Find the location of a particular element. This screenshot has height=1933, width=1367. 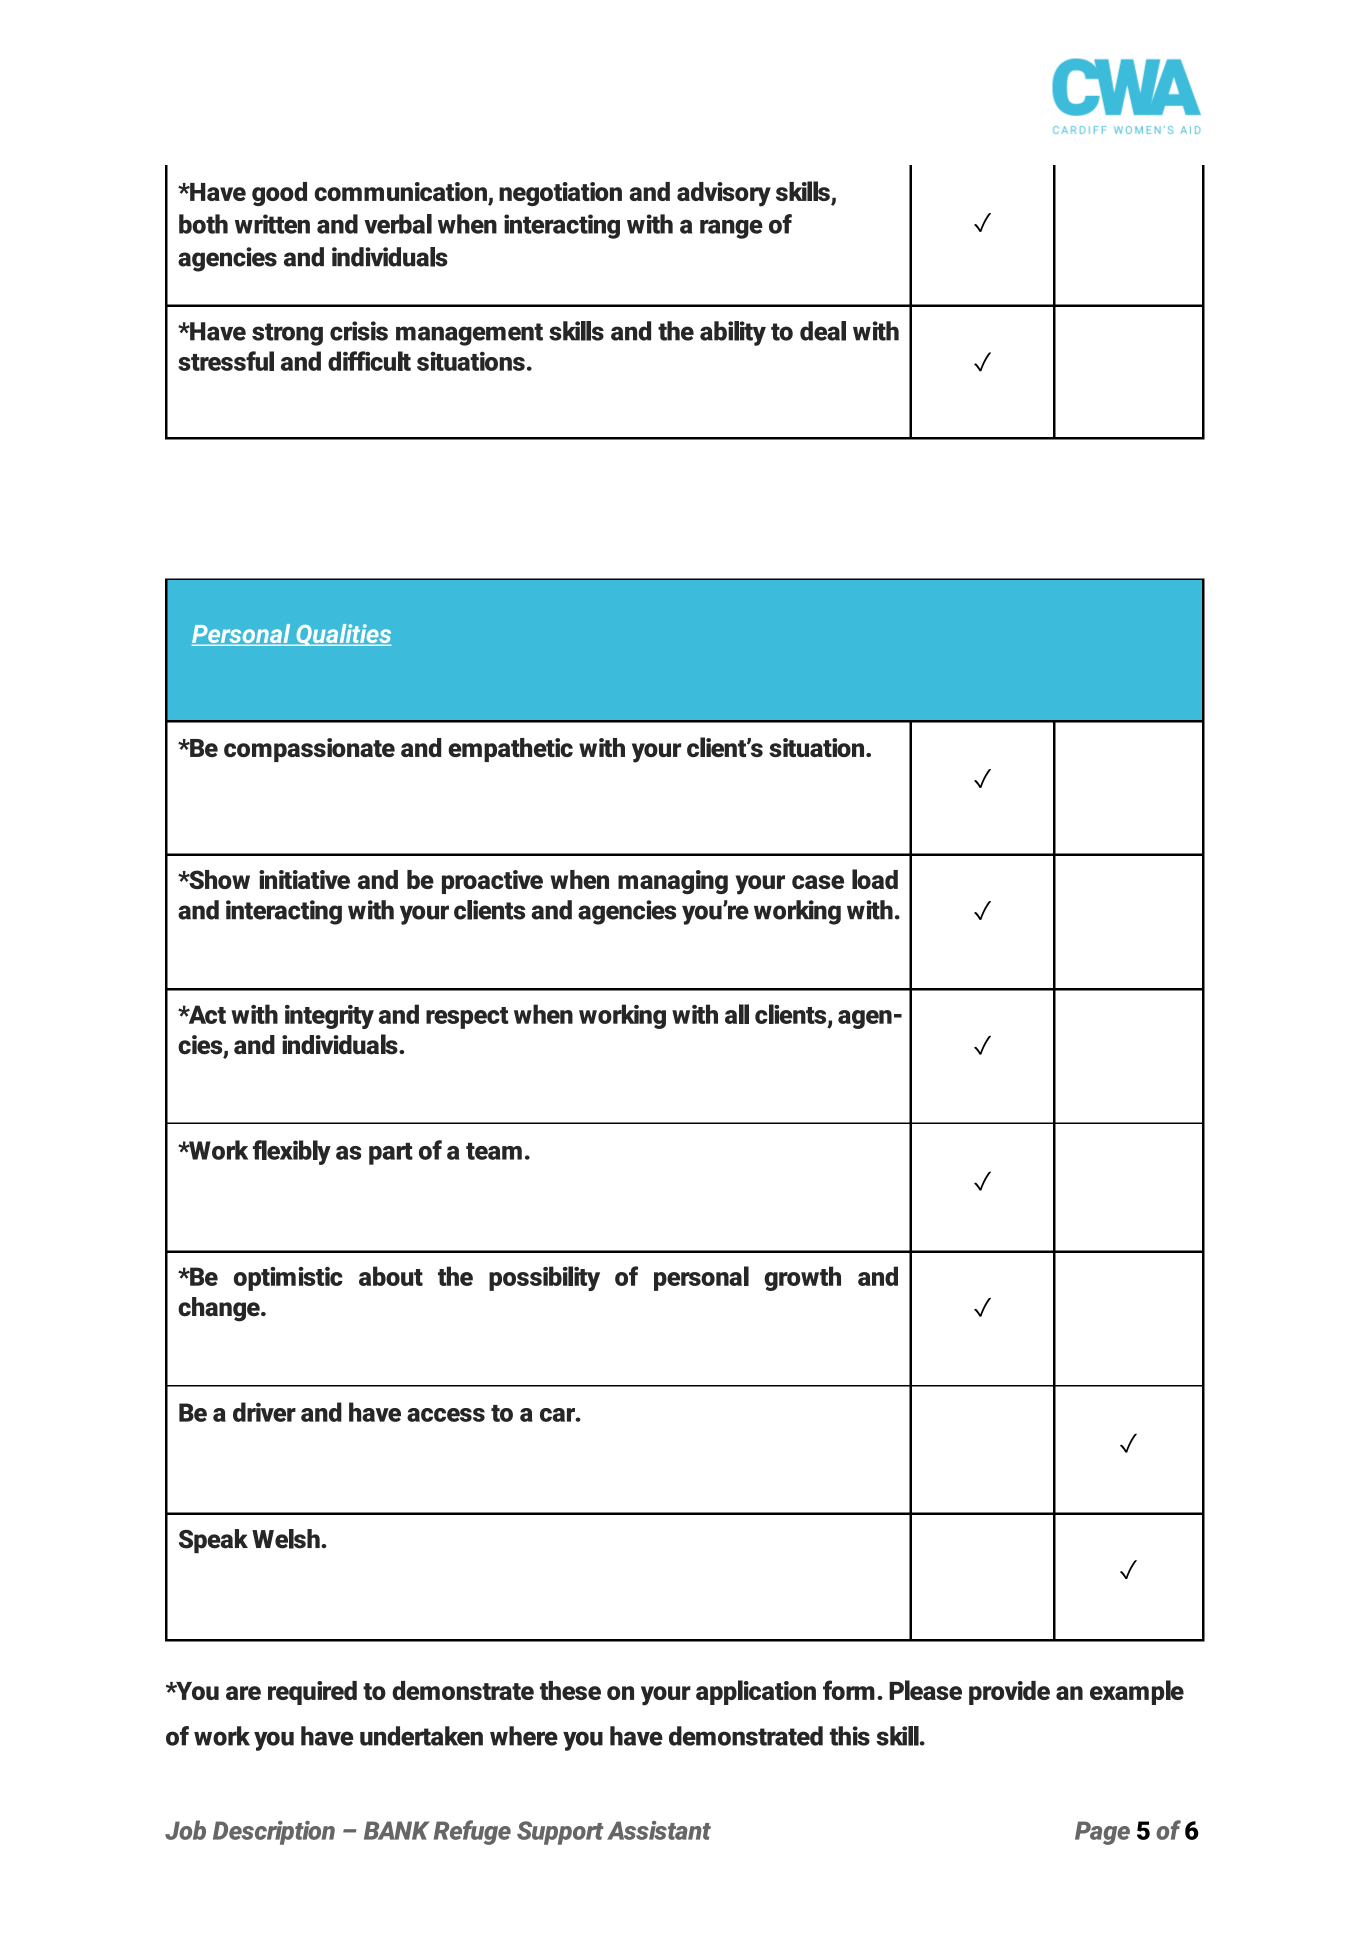

Page is located at coordinates (1102, 1833).
